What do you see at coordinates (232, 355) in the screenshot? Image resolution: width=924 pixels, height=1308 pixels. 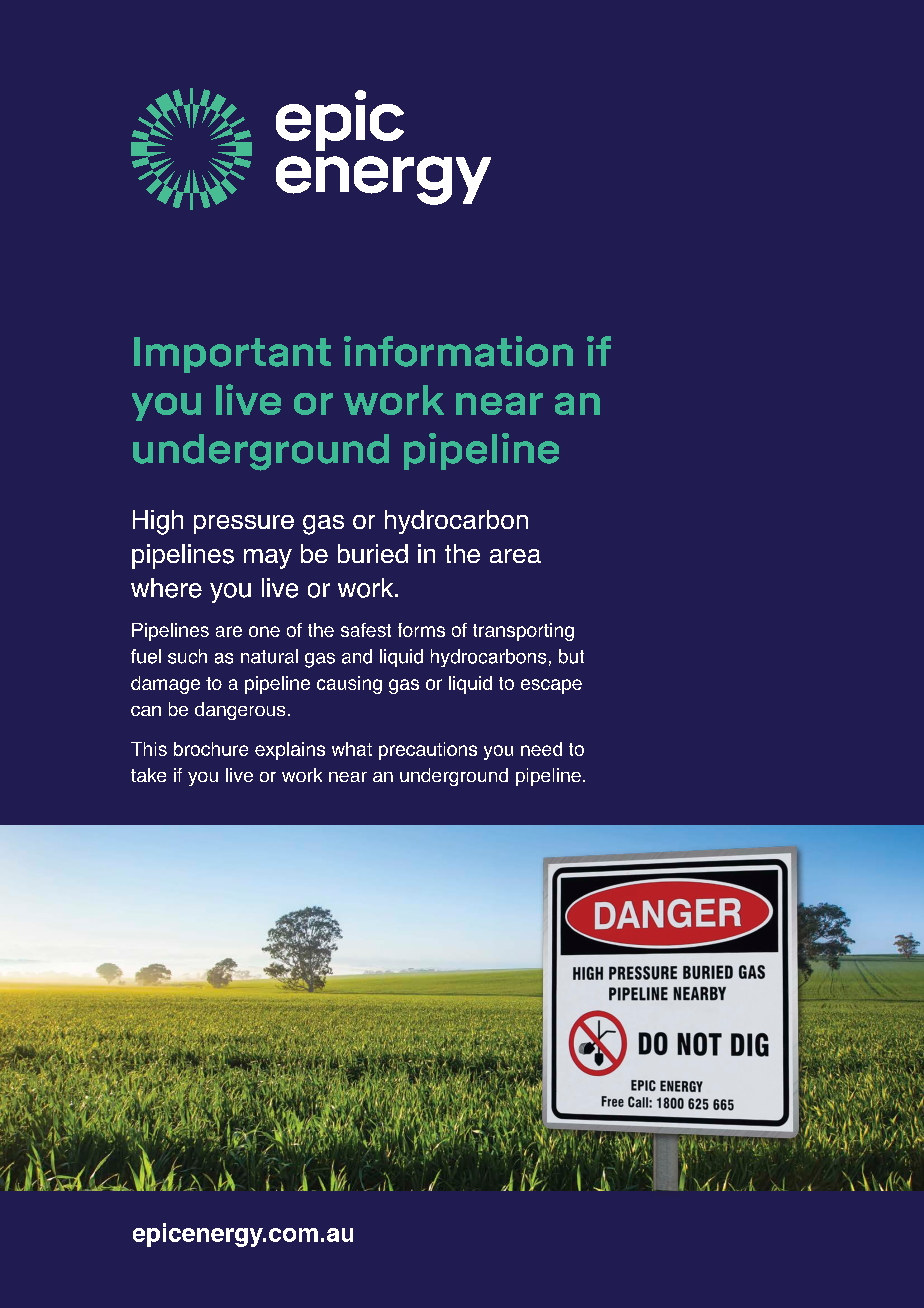 I see `Important` at bounding box center [232, 355].
